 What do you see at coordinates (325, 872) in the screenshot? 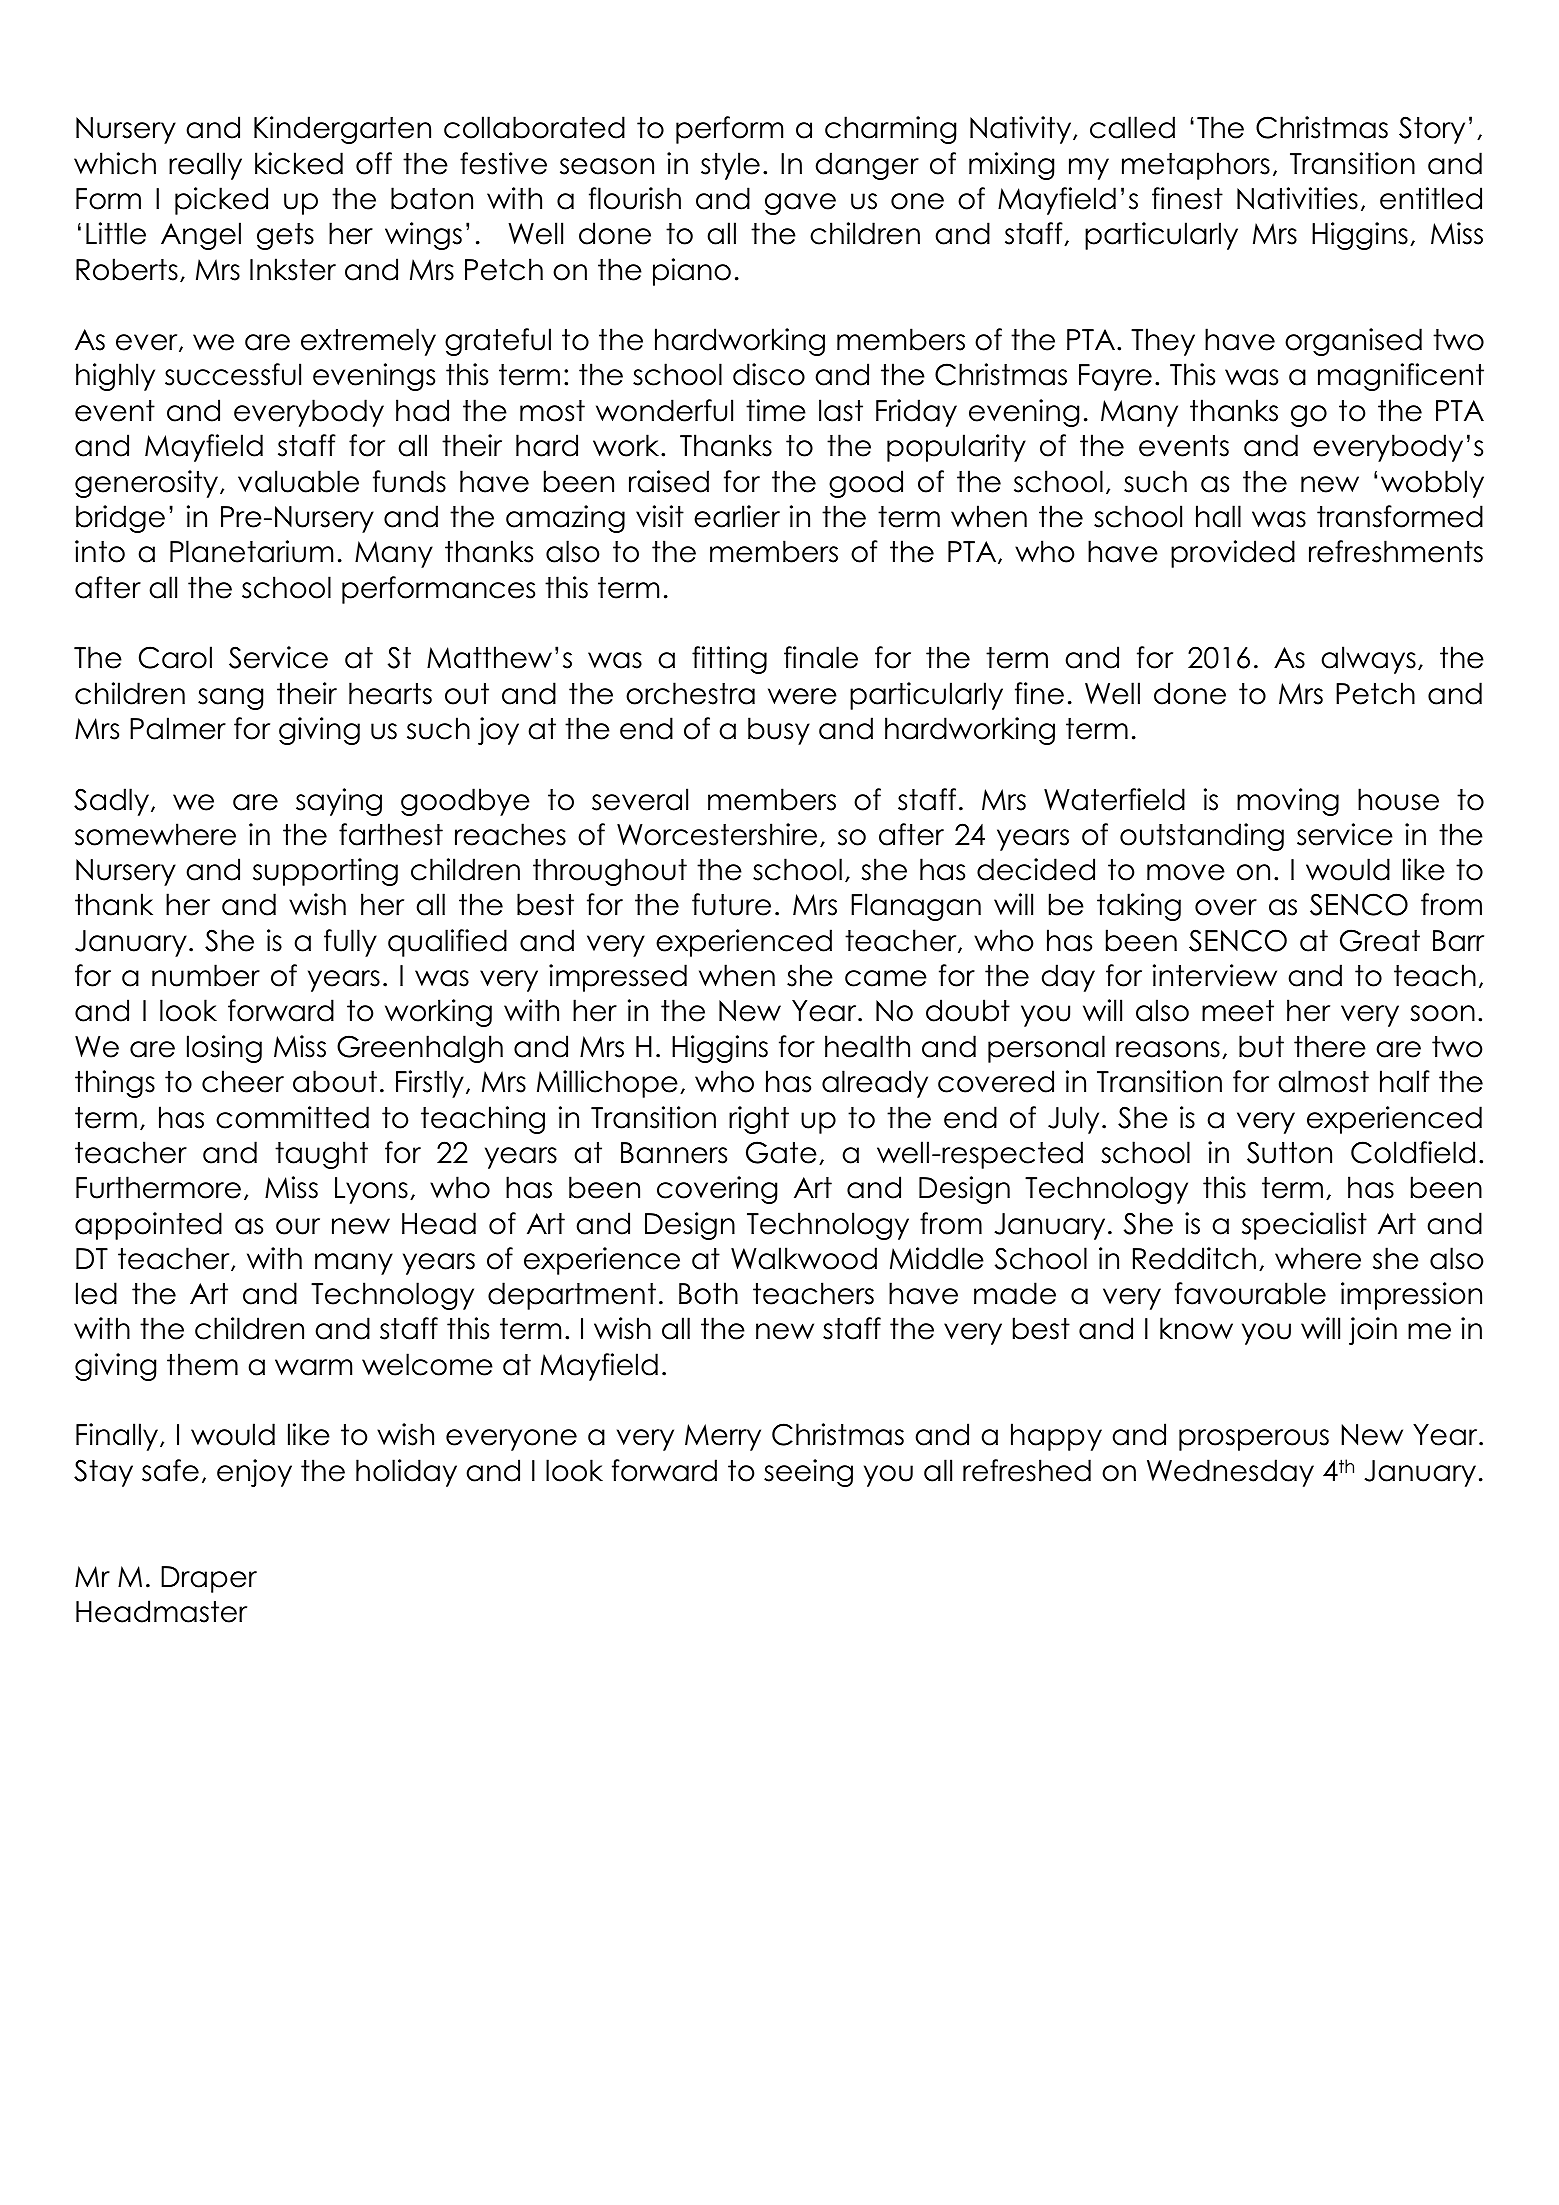
I see `supporting` at bounding box center [325, 872].
